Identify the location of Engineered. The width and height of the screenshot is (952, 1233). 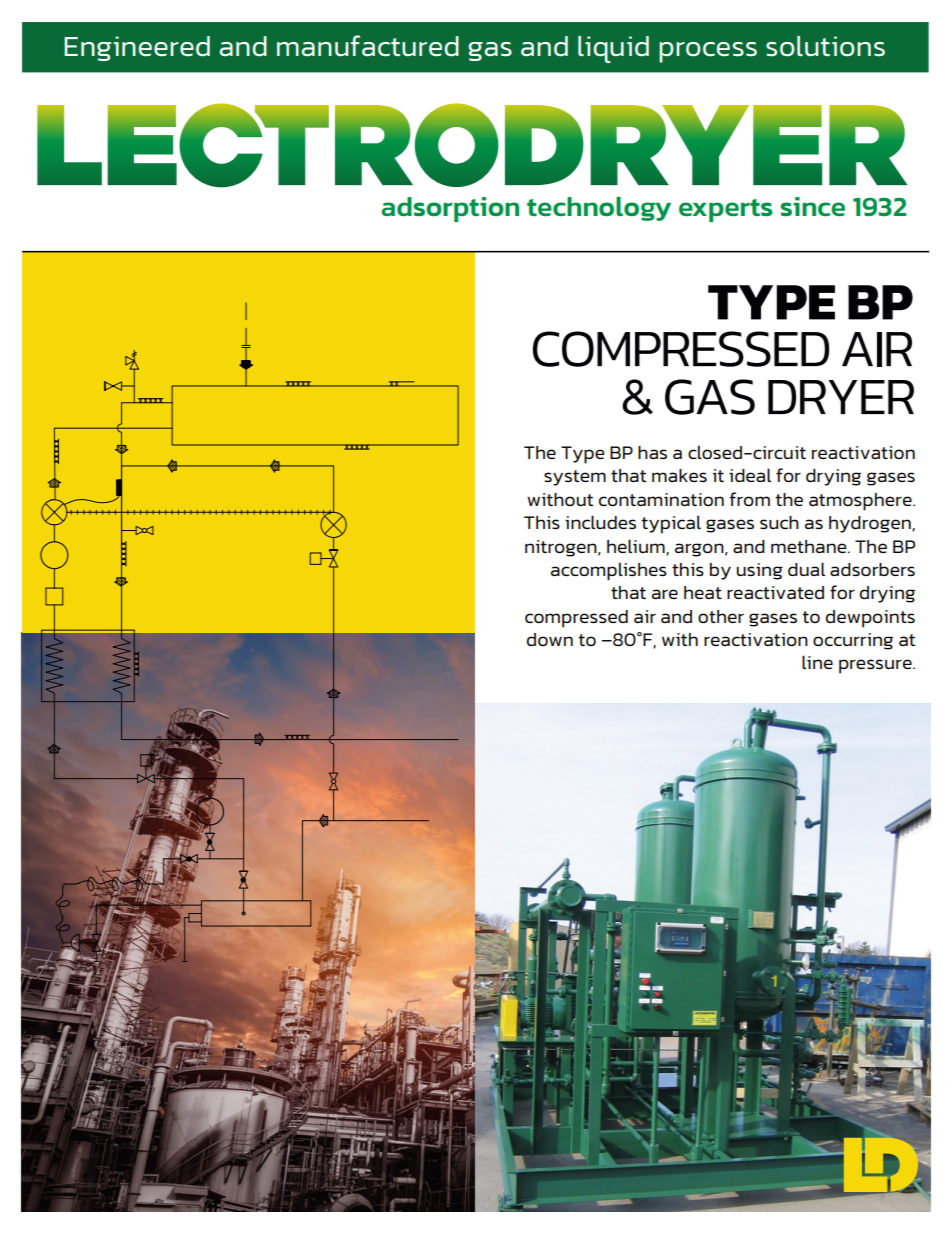
(137, 48).
